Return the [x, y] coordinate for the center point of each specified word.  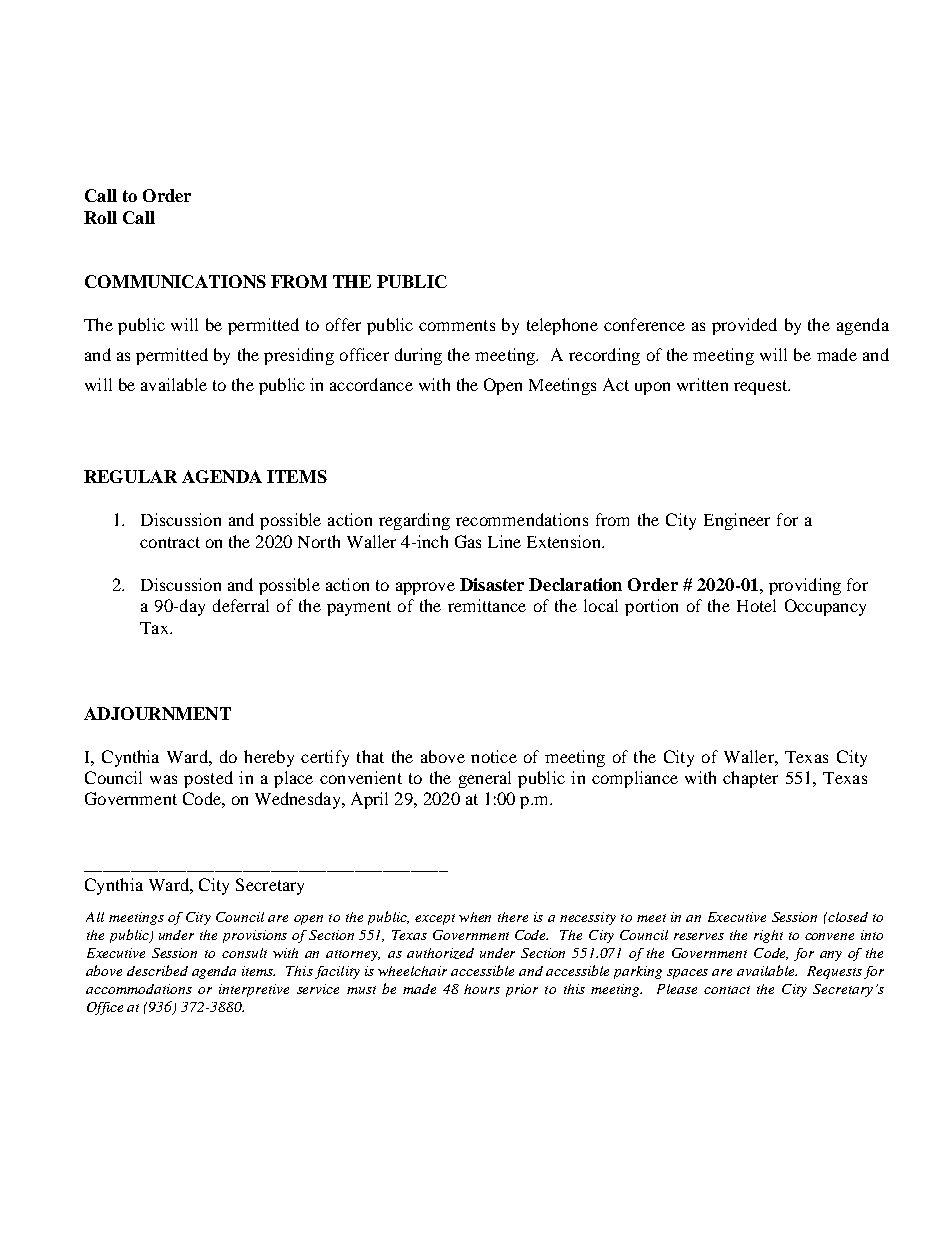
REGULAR [130, 476]
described [157, 970]
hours [482, 989]
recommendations [522, 519]
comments [457, 325]
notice [494, 756]
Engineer [737, 521]
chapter [750, 779]
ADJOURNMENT [157, 713]
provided [744, 326]
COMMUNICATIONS [175, 281]
